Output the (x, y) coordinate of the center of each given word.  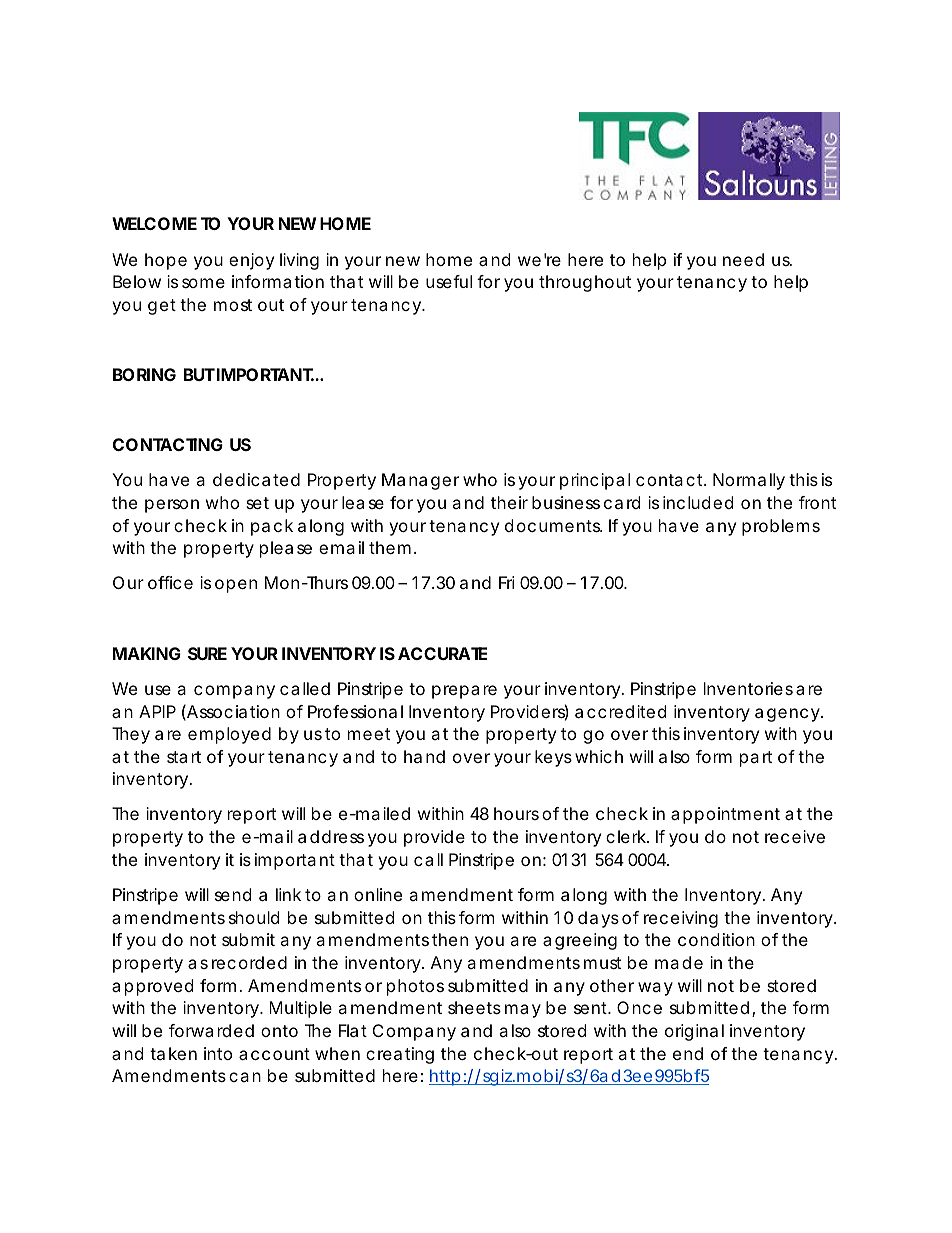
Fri (507, 582)
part (756, 759)
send (233, 894)
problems (781, 527)
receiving (681, 919)
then (450, 939)
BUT (199, 374)
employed (229, 735)
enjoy (251, 261)
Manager (420, 481)
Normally (749, 481)
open (236, 586)
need (743, 259)
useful (449, 281)
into (218, 1053)
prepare (464, 692)
